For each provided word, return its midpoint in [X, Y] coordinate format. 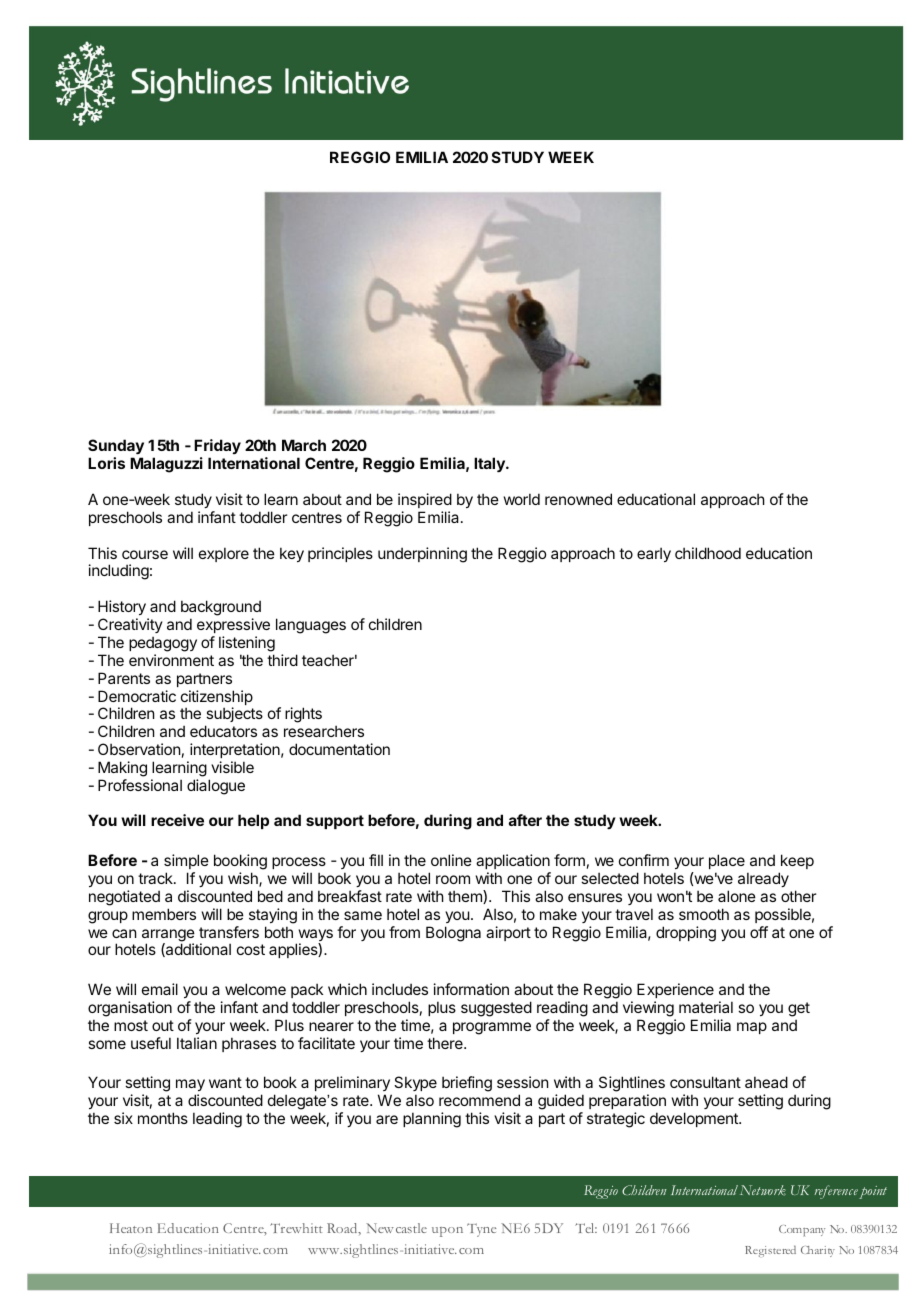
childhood [708, 553]
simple [186, 861]
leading [217, 1120]
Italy [490, 465]
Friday [217, 446]
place [727, 861]
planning [432, 1120]
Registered [770, 1251]
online [451, 860]
